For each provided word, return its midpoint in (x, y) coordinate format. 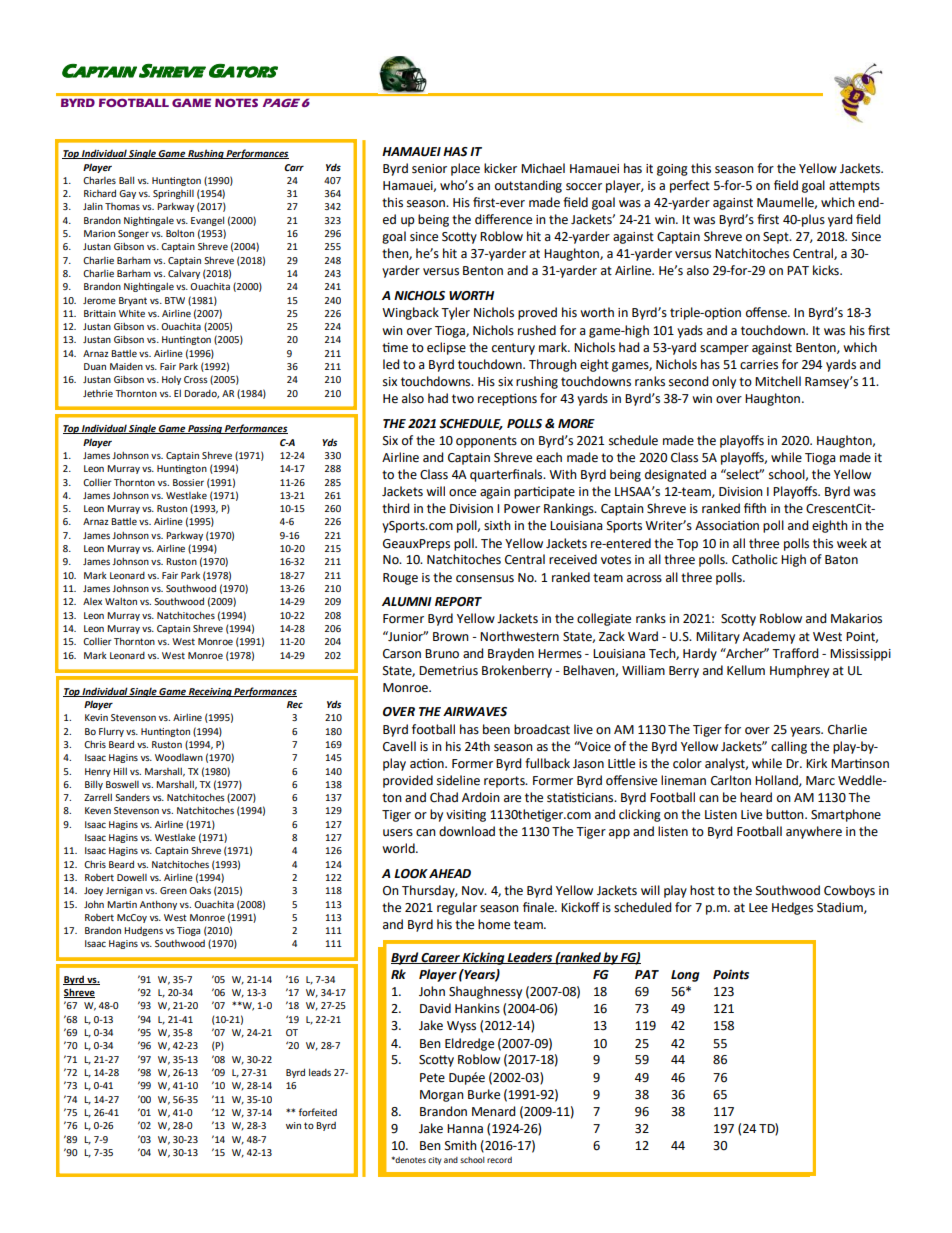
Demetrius (448, 671)
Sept (777, 238)
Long (685, 976)
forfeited (318, 1112)
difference (503, 219)
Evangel (207, 221)
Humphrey (799, 671)
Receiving (210, 692)
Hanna (465, 1128)
